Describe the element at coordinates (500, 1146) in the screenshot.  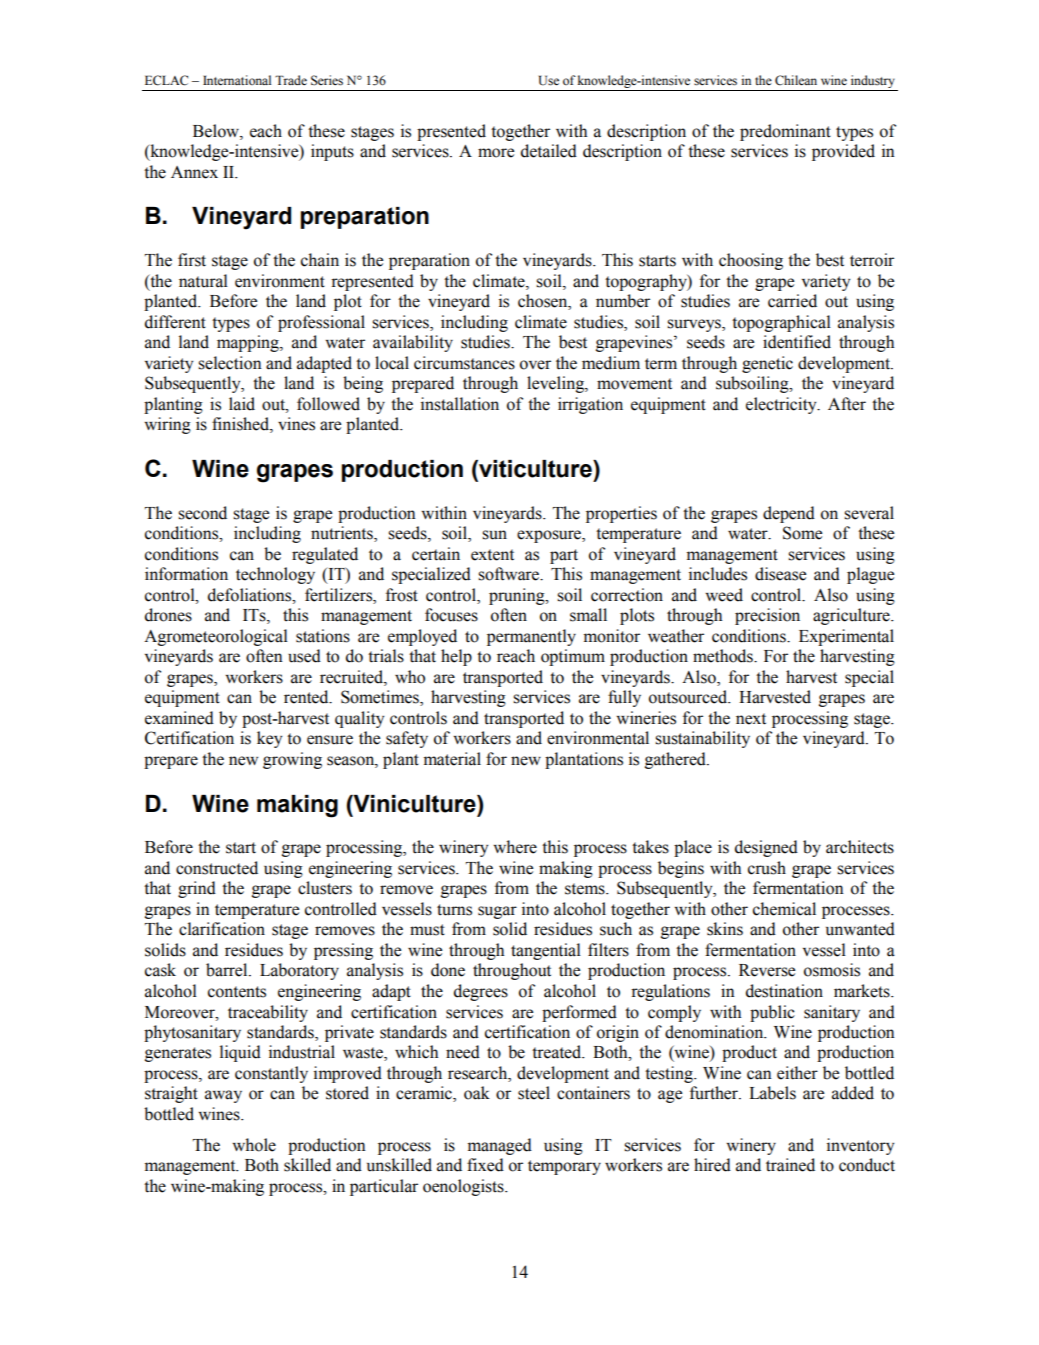
I see `managed` at that location.
